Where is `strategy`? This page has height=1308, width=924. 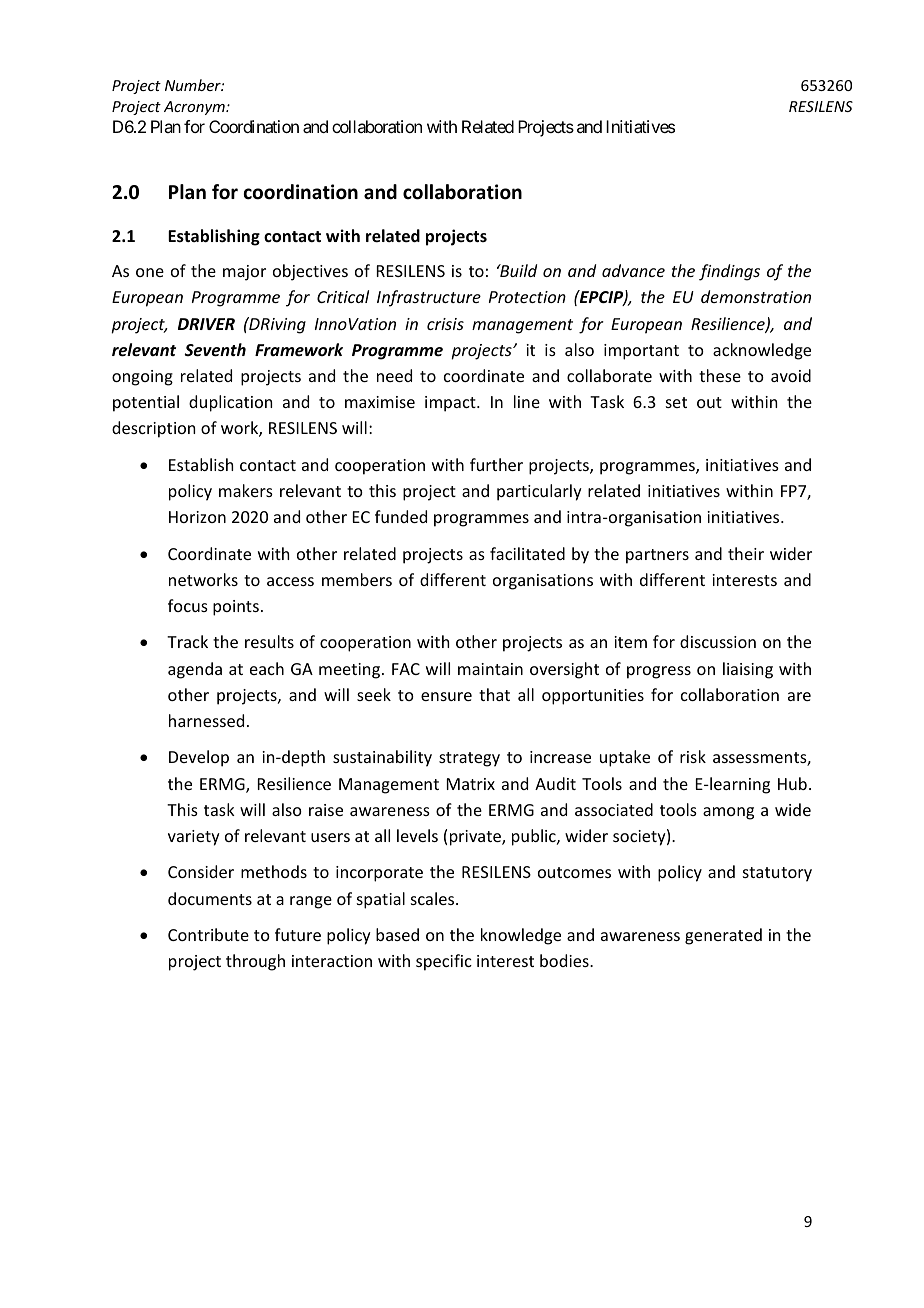
strategy is located at coordinates (469, 759).
